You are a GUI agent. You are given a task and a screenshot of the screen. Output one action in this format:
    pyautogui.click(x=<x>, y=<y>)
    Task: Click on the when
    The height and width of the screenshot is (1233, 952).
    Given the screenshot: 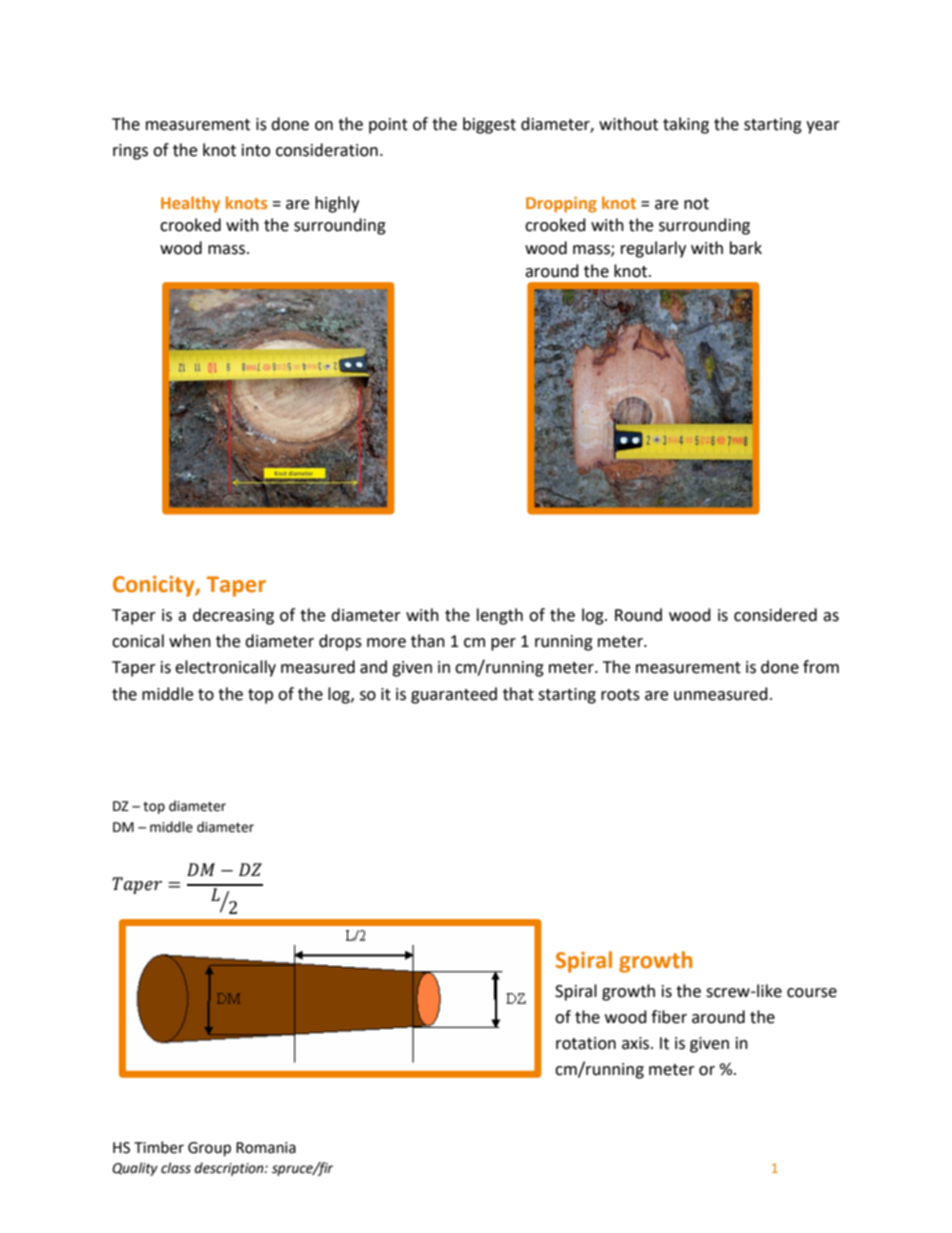 What is the action you would take?
    pyautogui.click(x=190, y=641)
